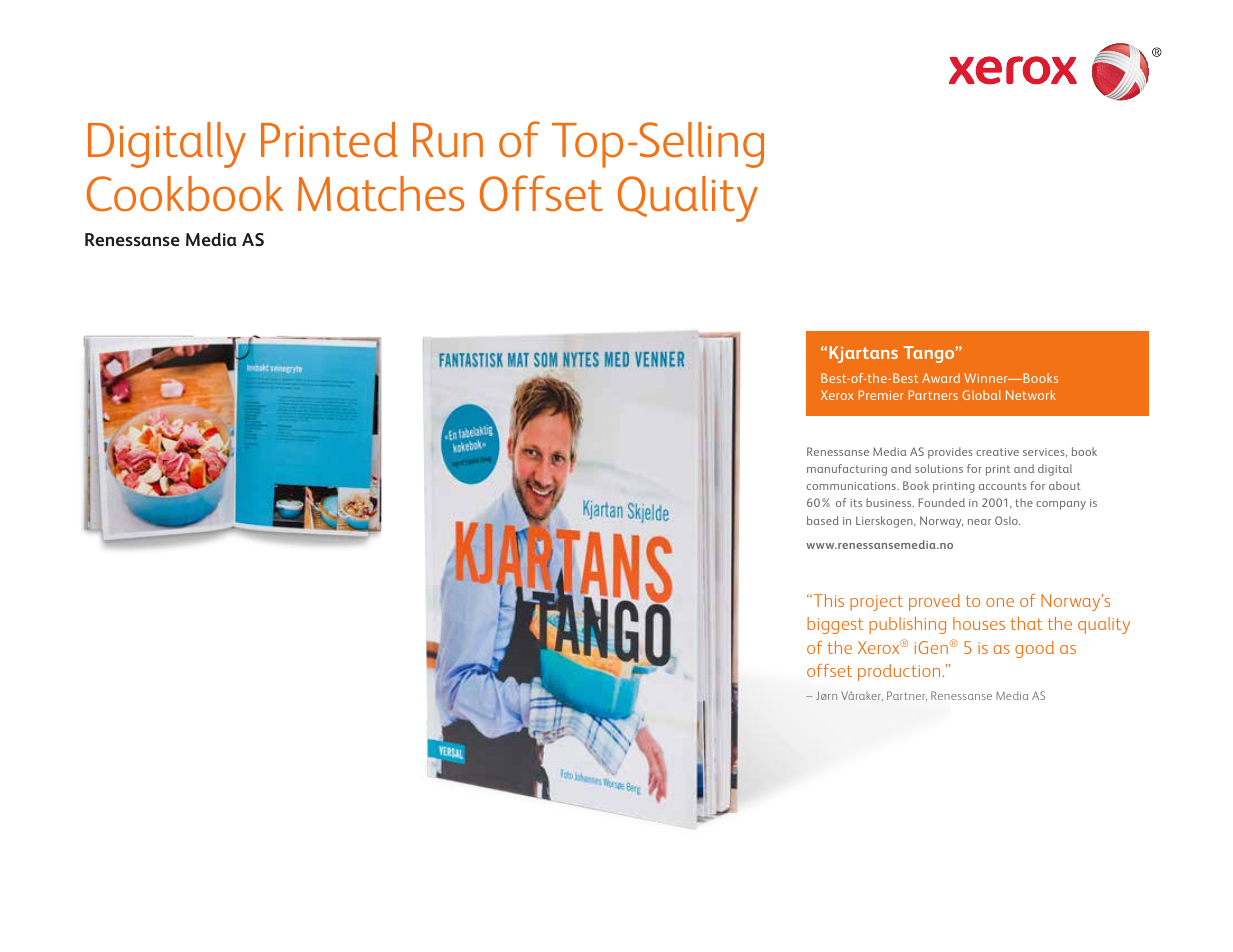 This document has height=952, width=1233. Describe the element at coordinates (1031, 395) in the document. I see `Network` at that location.
